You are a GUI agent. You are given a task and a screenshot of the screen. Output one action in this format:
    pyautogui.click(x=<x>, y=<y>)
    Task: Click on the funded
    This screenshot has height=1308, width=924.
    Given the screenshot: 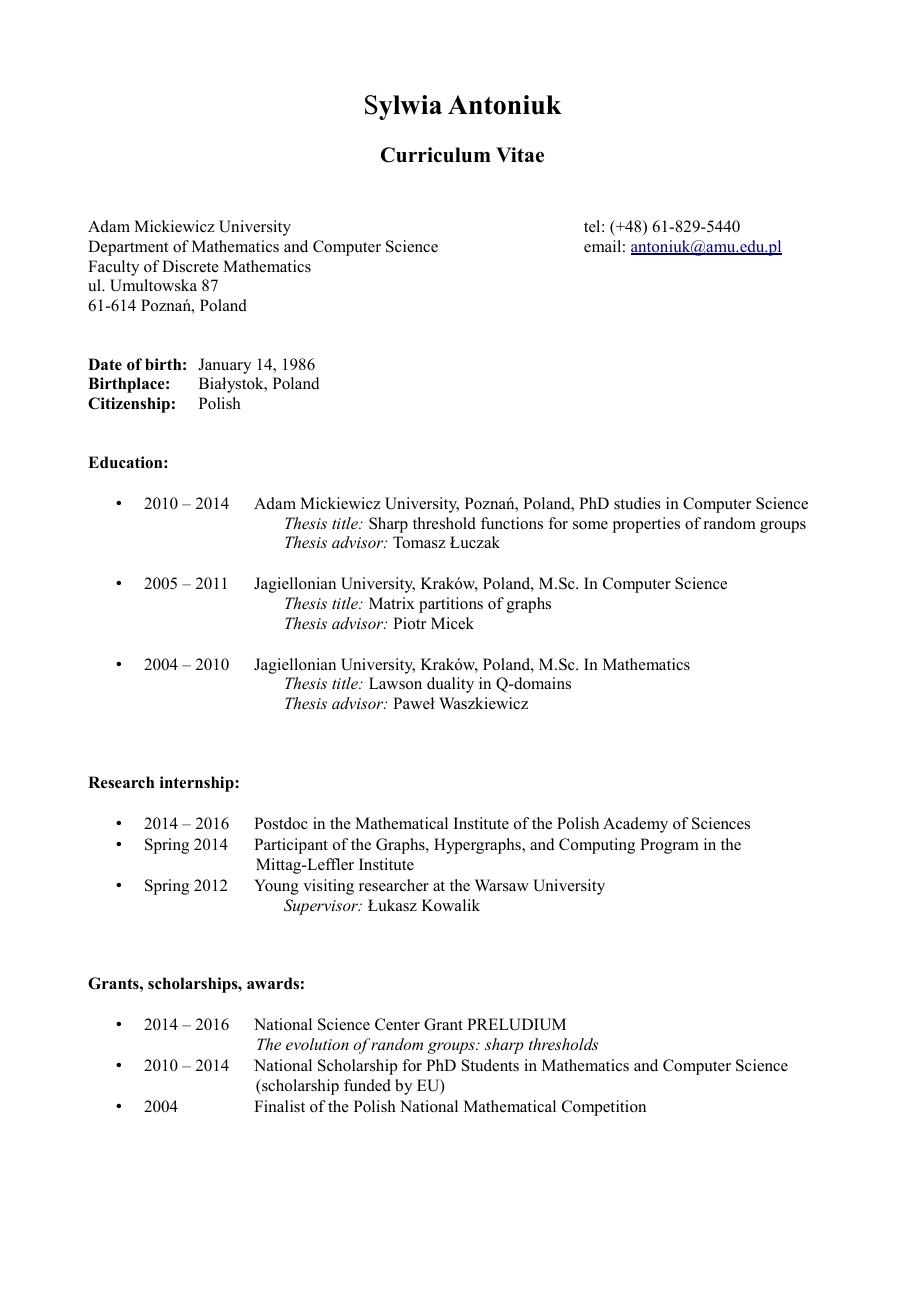 What is the action you would take?
    pyautogui.click(x=367, y=1085)
